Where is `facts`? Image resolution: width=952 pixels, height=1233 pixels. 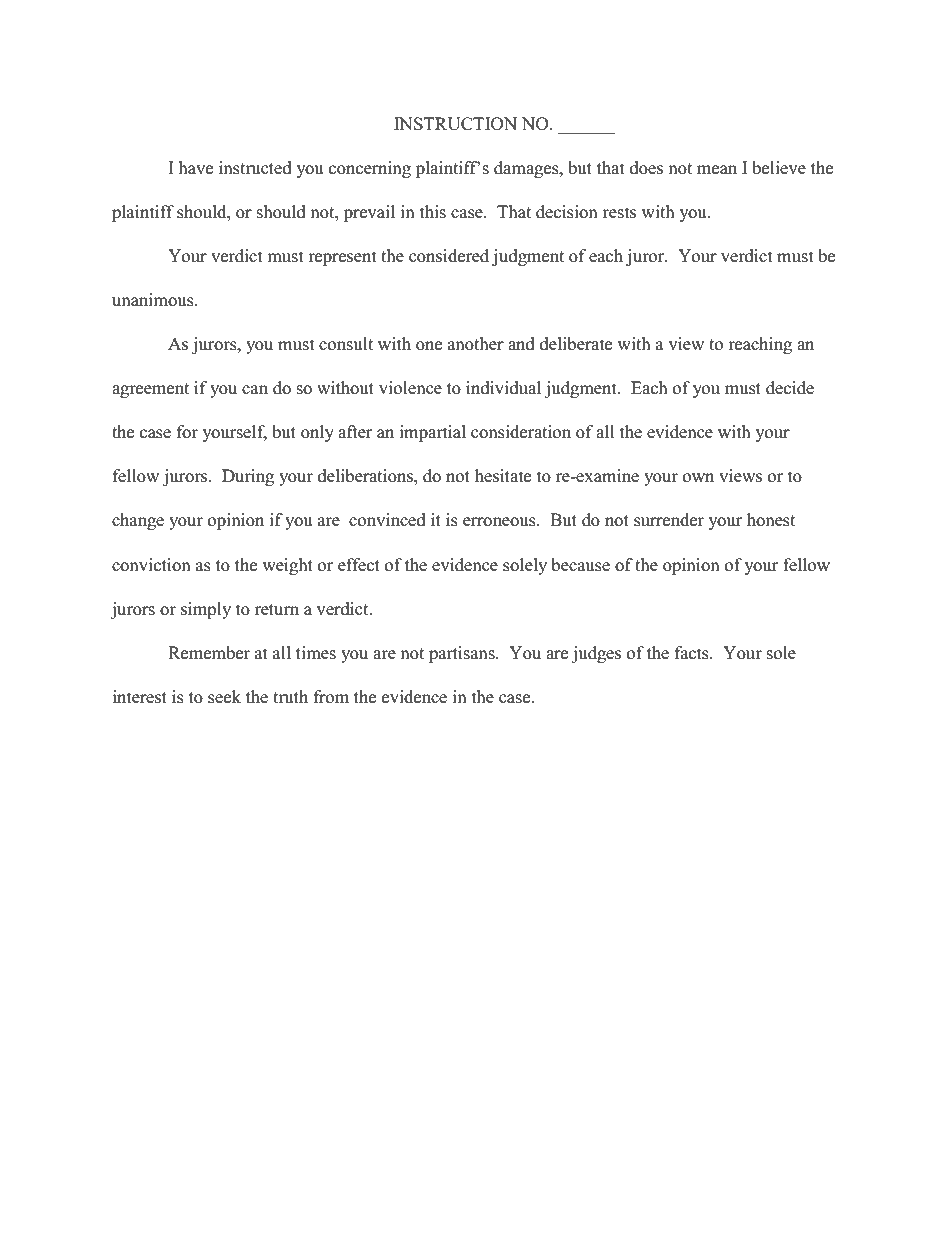 facts is located at coordinates (693, 653).
